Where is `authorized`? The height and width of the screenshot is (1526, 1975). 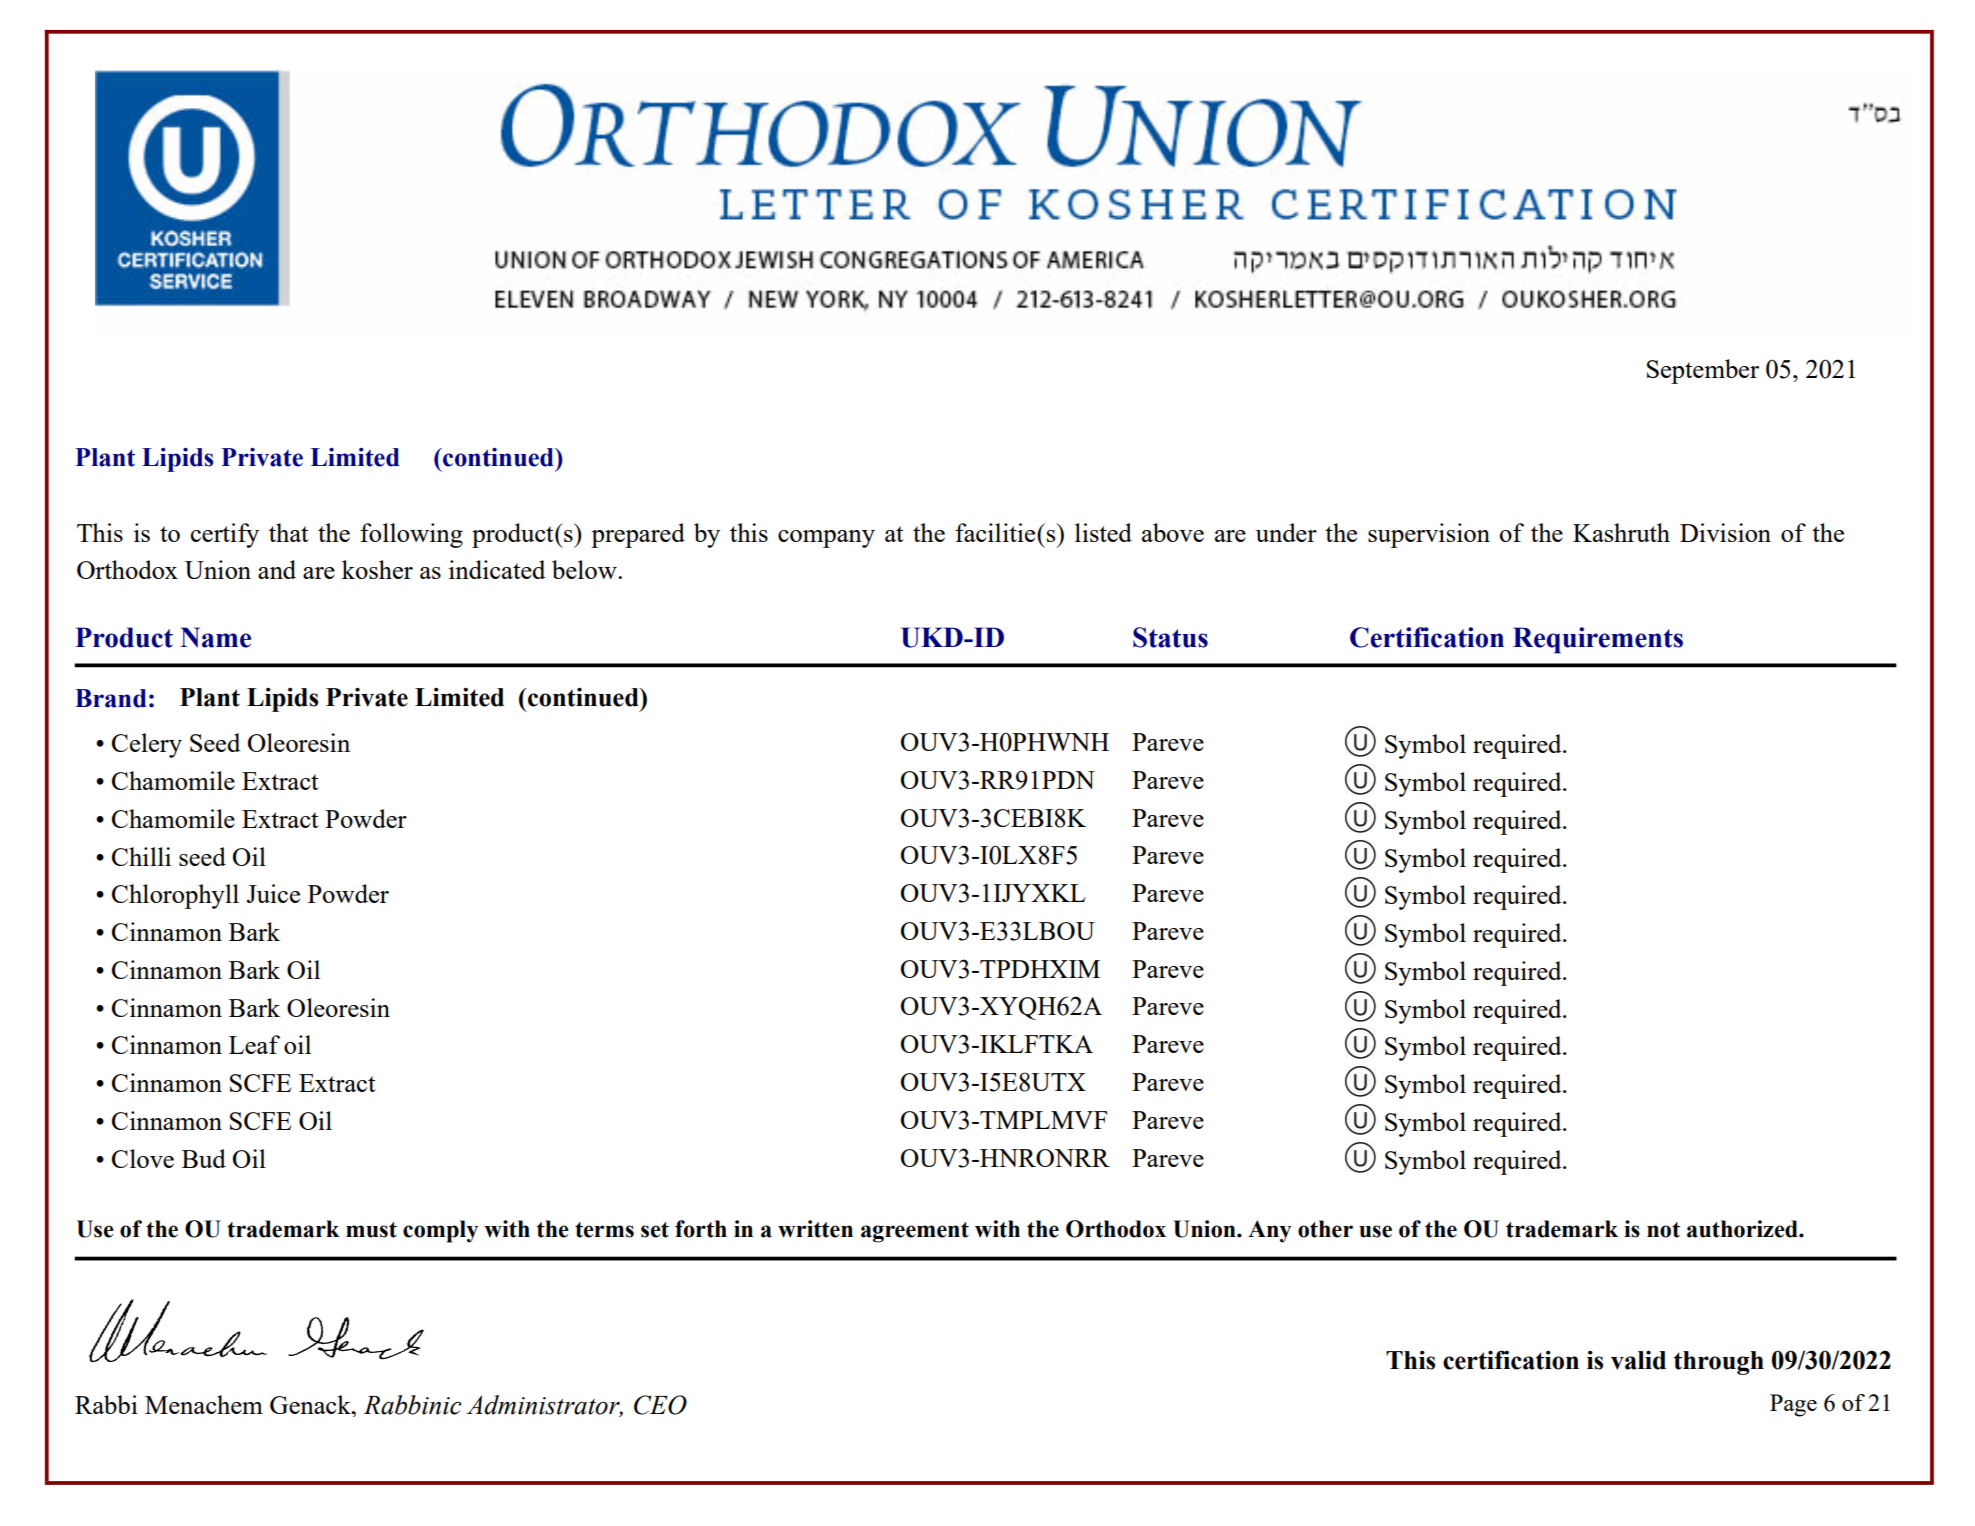
authorized is located at coordinates (1743, 1229).
